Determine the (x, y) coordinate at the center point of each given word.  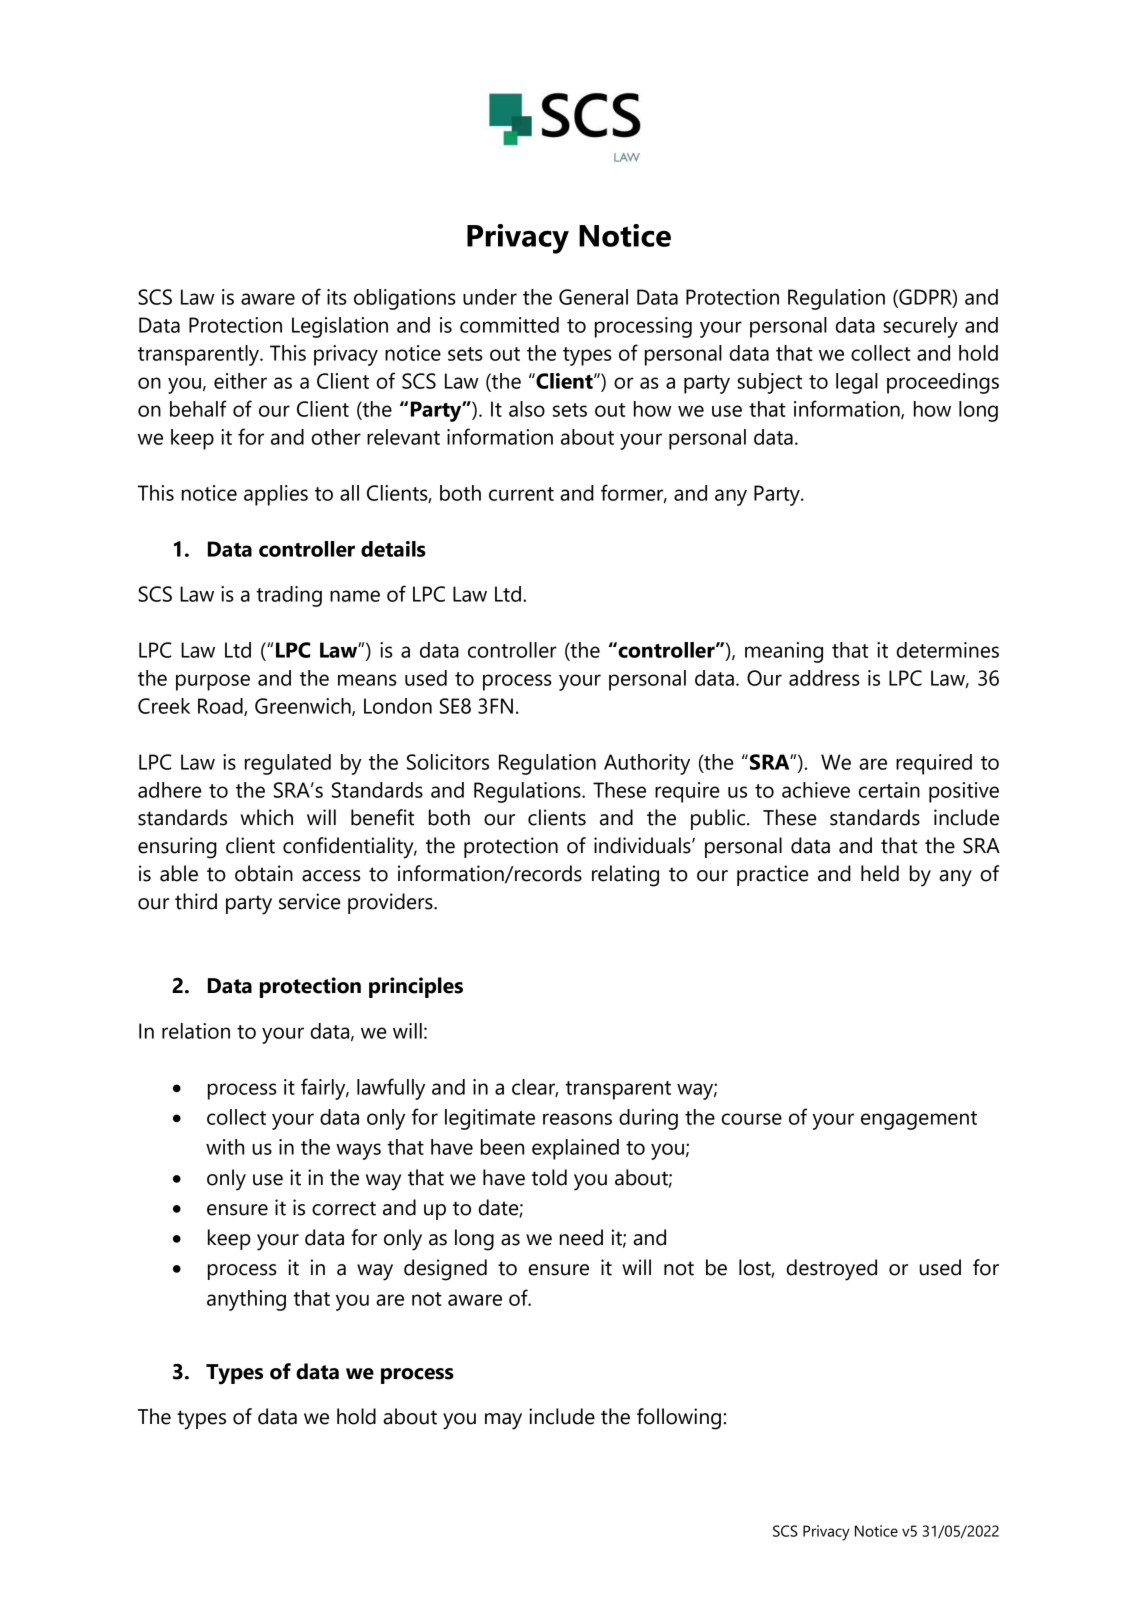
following (679, 1419)
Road (221, 707)
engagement (919, 1120)
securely (920, 327)
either (240, 381)
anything (246, 1300)
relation (196, 1031)
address (824, 678)
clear (535, 1088)
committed (509, 325)
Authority (647, 764)
